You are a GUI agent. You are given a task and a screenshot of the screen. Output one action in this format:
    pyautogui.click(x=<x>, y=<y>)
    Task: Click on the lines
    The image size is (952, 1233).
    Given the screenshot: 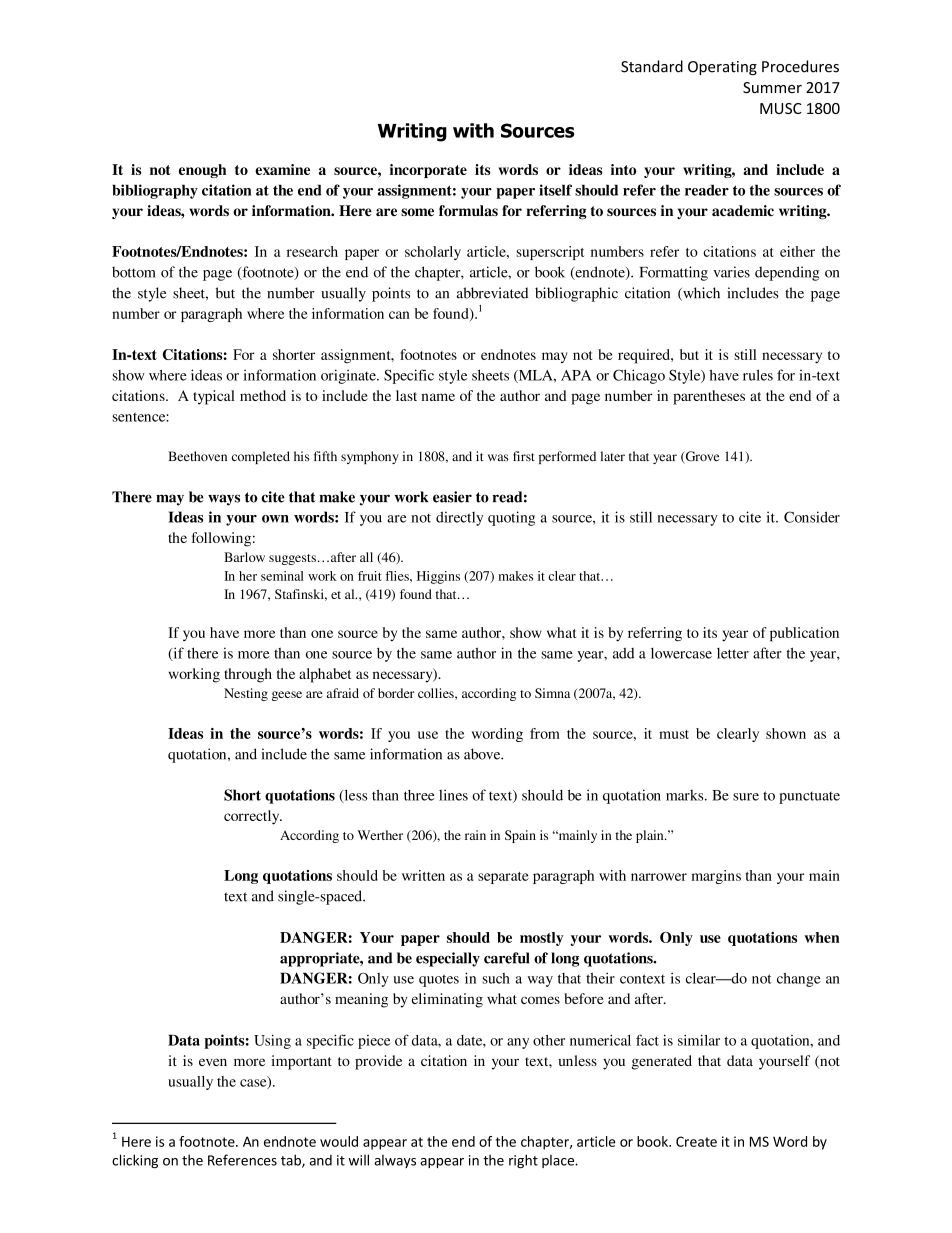 What is the action you would take?
    pyautogui.click(x=453, y=795)
